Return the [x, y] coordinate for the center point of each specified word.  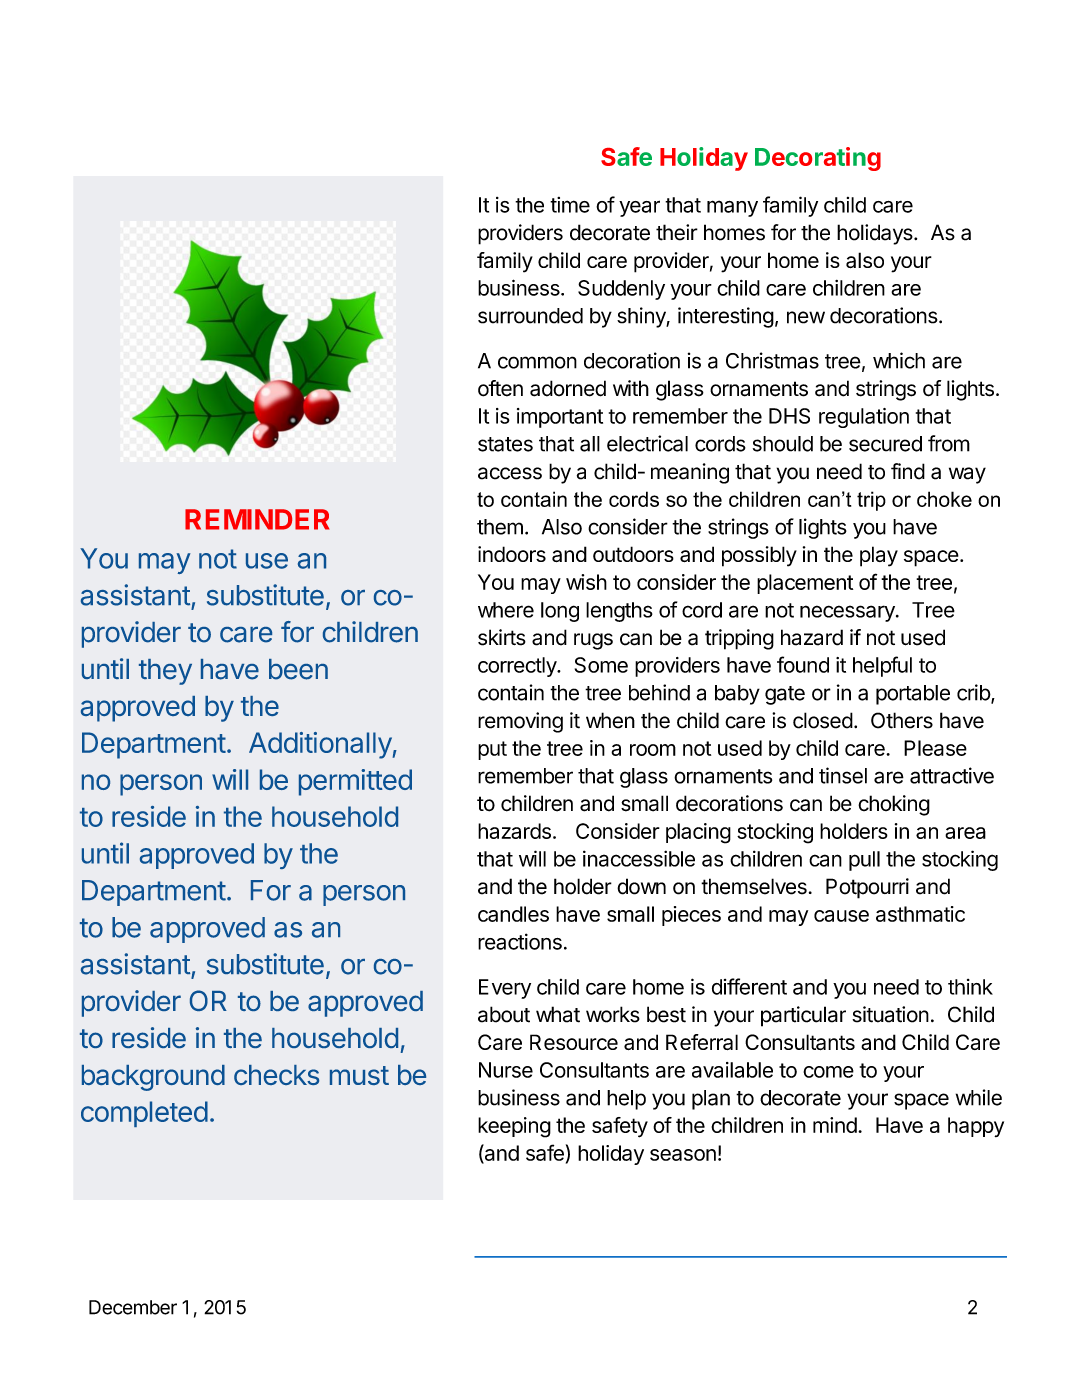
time [570, 205]
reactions [520, 941]
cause [841, 916]
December [133, 1307]
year [639, 208]
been [298, 669]
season [683, 1155]
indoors [512, 554]
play [879, 556]
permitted [355, 782]
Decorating [818, 159]
